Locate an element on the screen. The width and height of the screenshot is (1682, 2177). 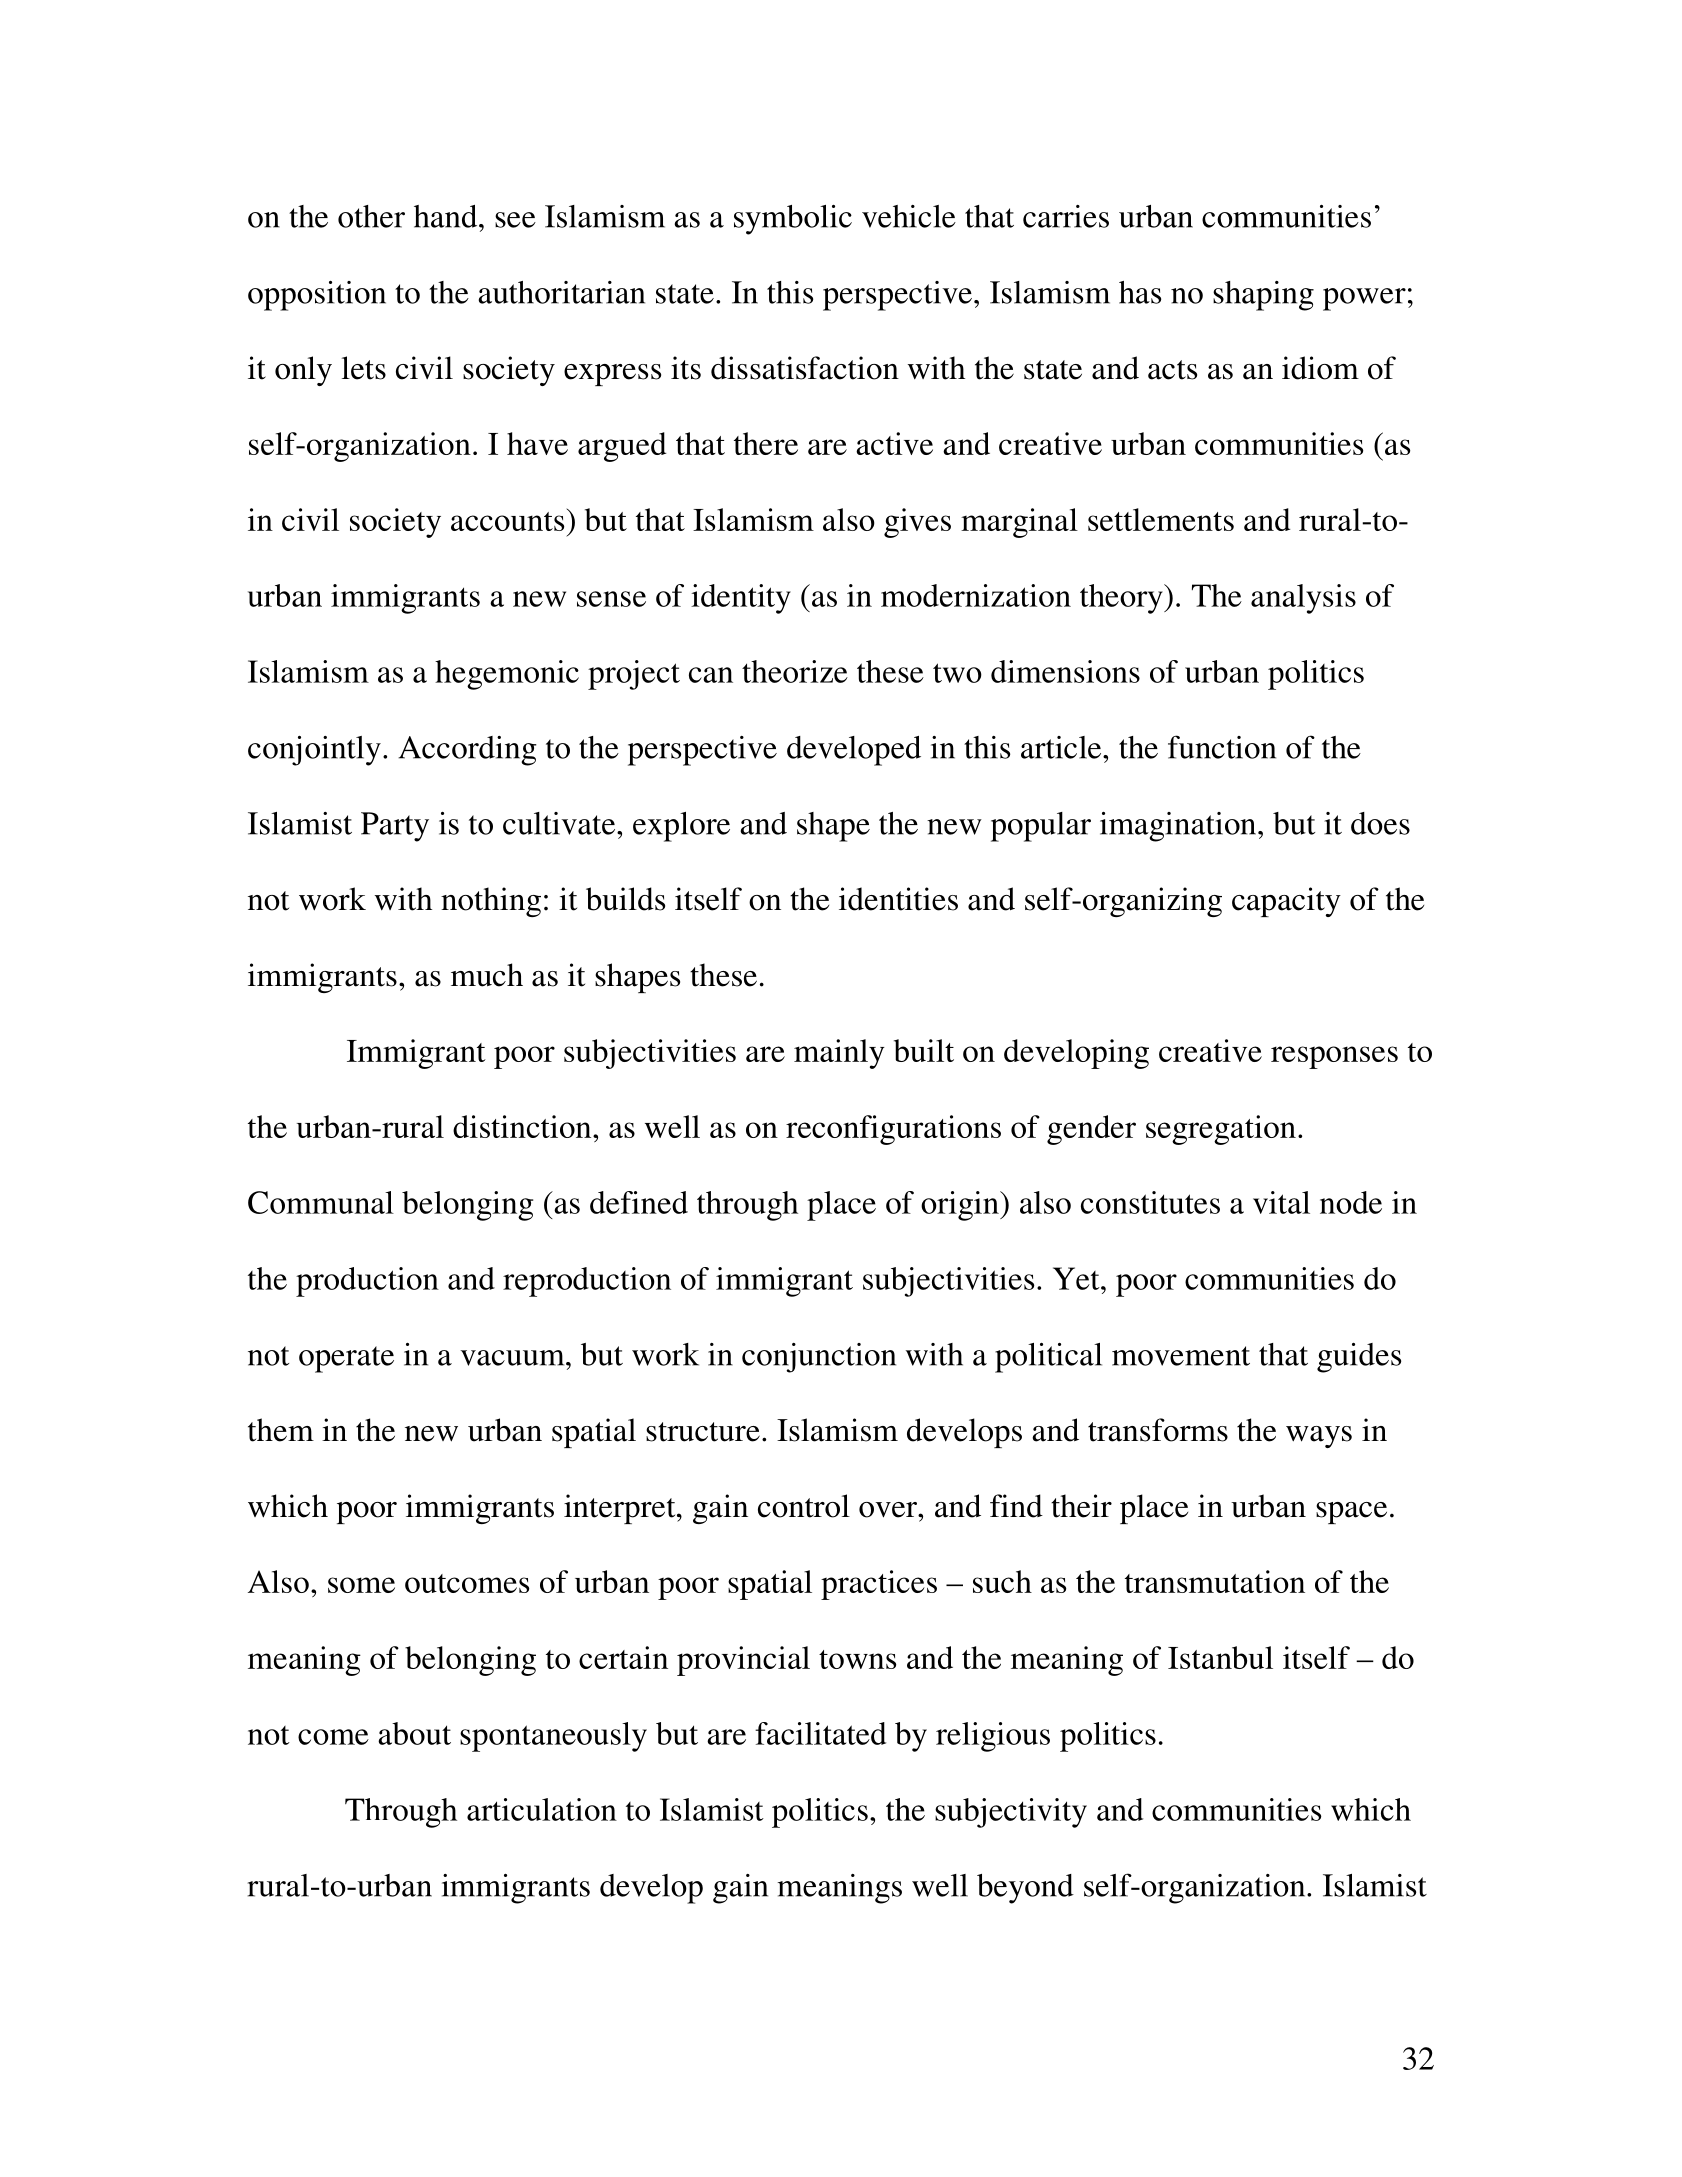
symbolic is located at coordinates (793, 220).
